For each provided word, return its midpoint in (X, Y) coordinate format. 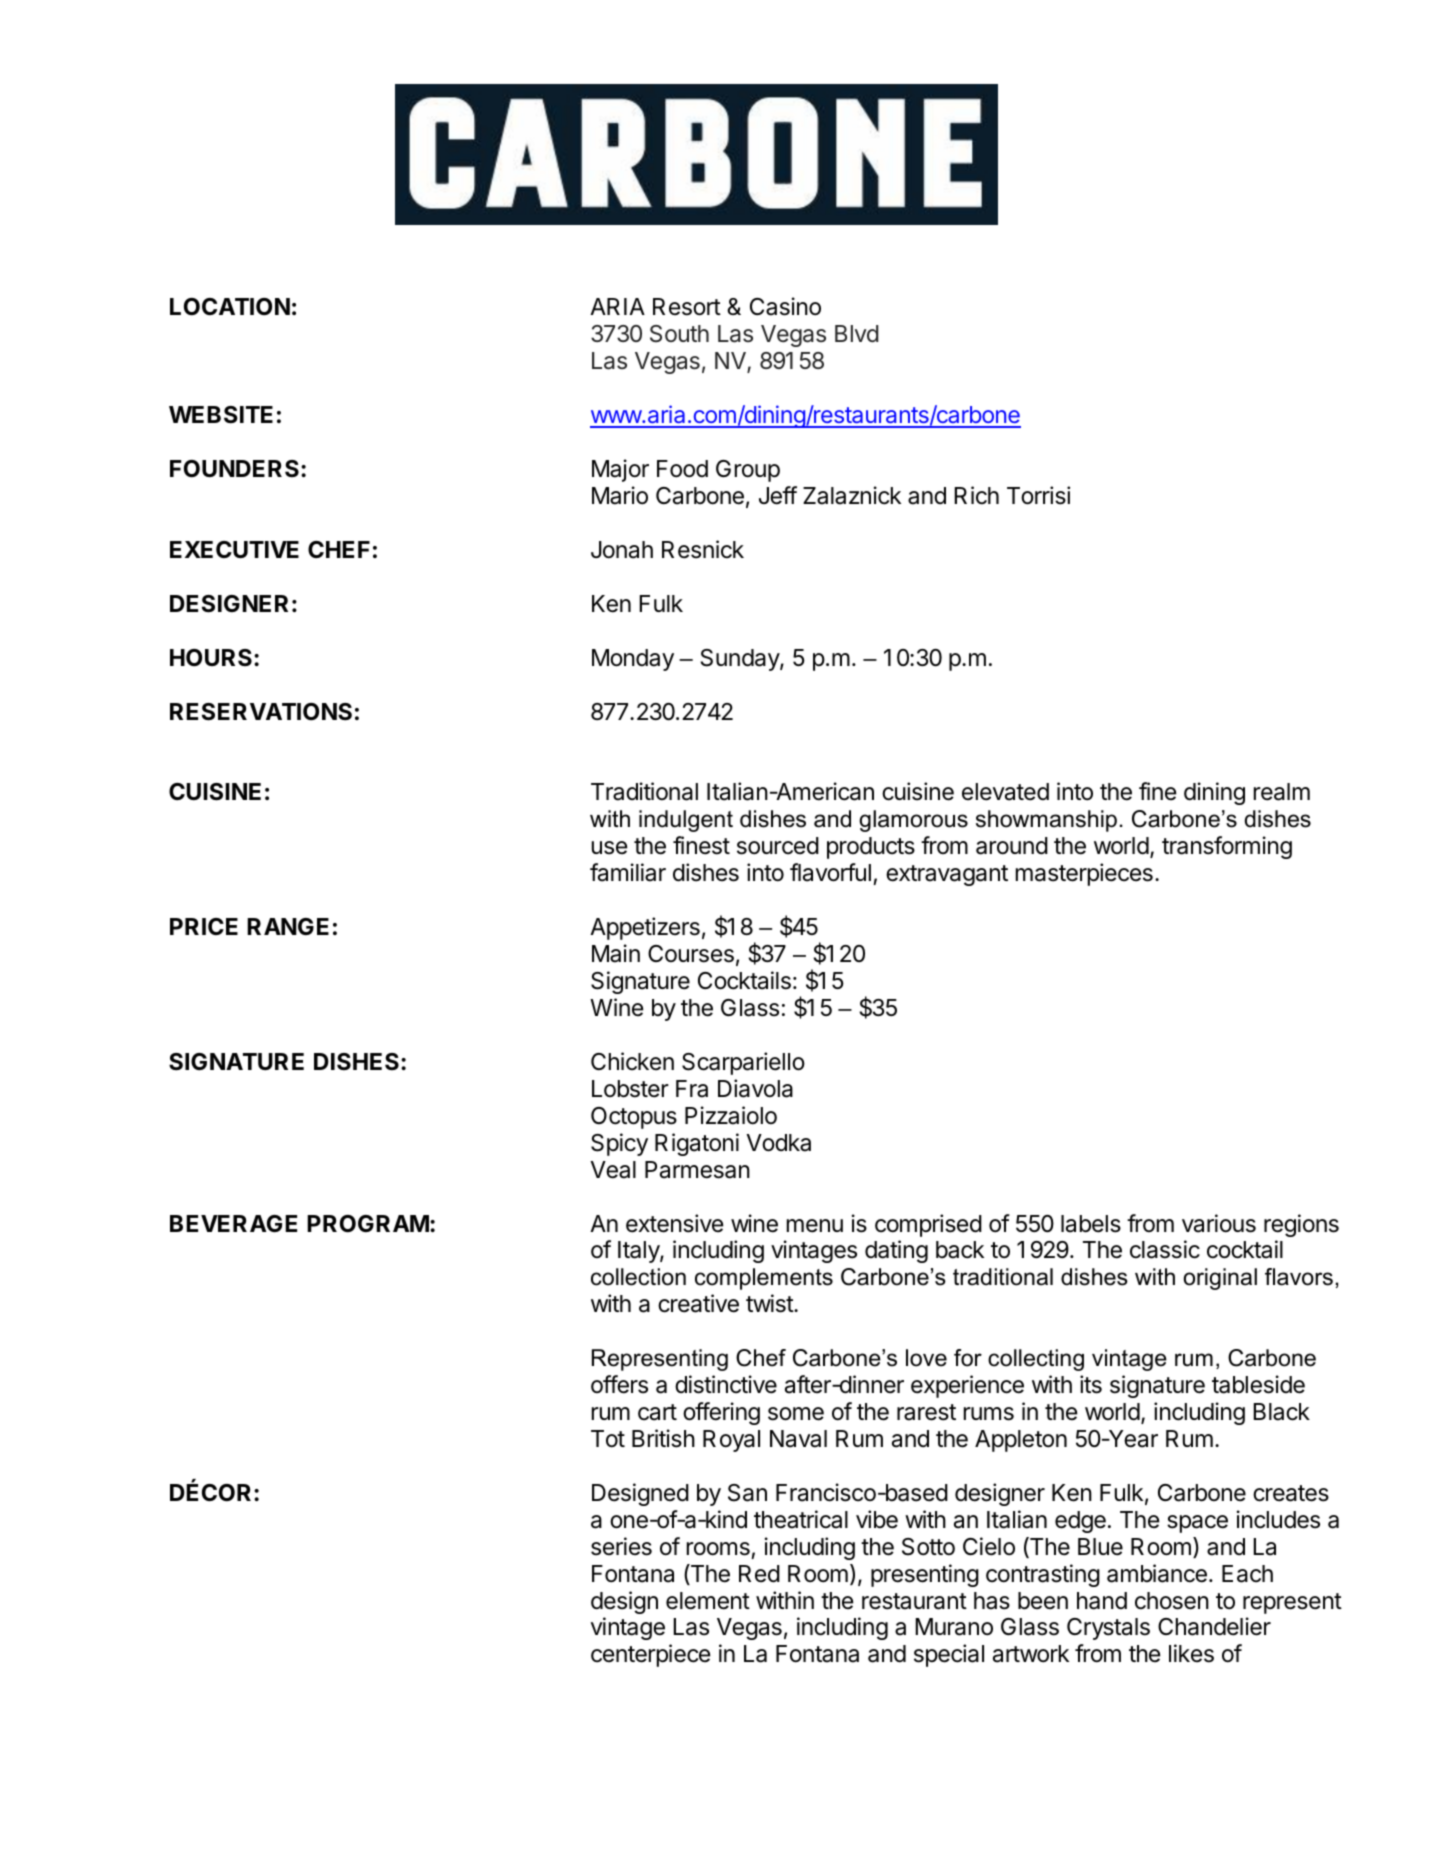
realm (1282, 792)
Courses (691, 954)
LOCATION (230, 307)
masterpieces (1084, 874)
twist (770, 1303)
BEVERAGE (233, 1223)
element (708, 1601)
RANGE (288, 926)
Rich (976, 495)
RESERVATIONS (261, 712)
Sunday (741, 660)
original (1220, 1279)
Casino (785, 306)
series (621, 1546)
